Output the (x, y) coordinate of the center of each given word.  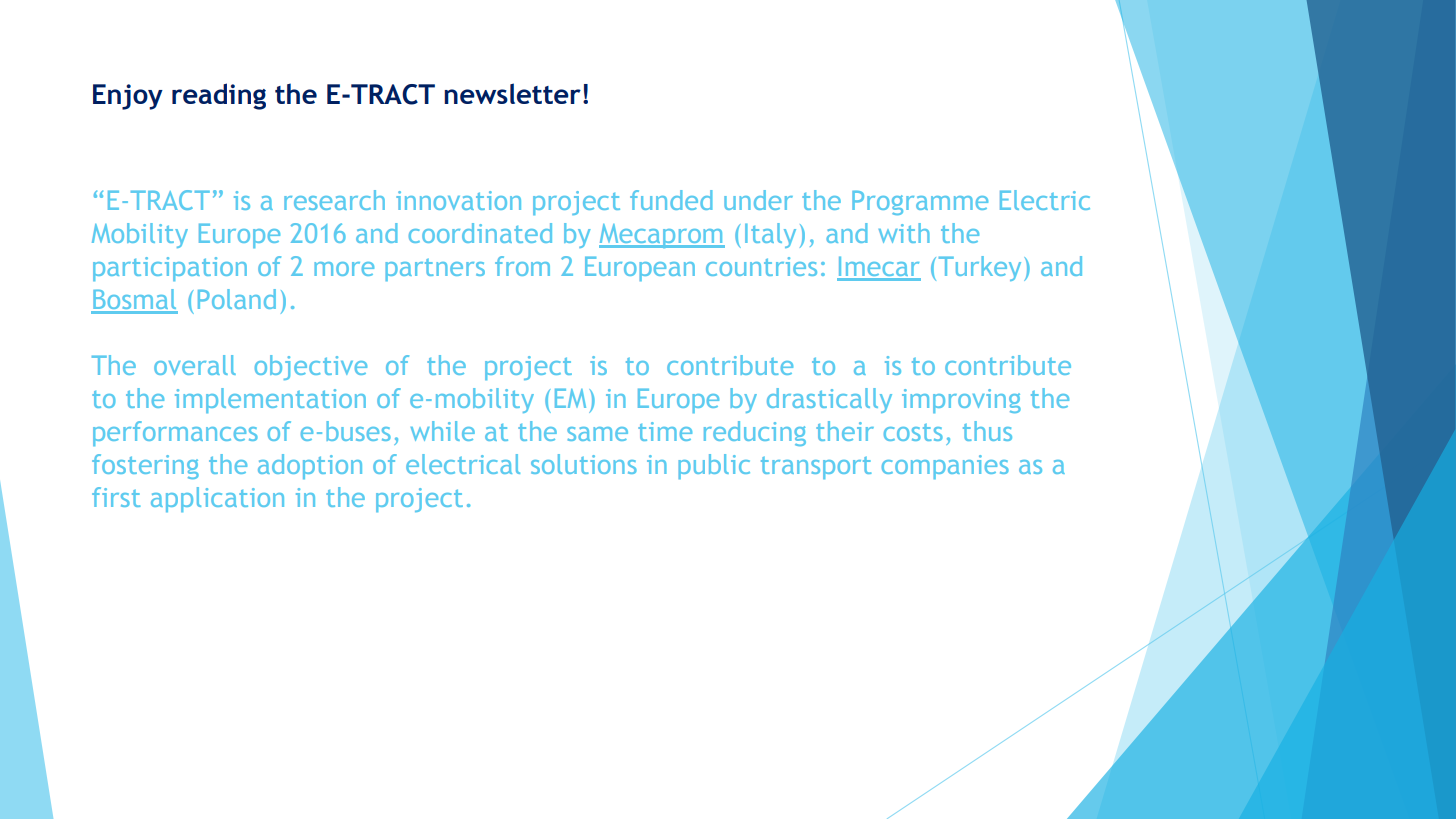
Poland (237, 299)
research (334, 200)
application (217, 499)
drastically (829, 400)
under (758, 200)
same (597, 434)
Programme (920, 202)
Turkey (980, 268)
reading (219, 96)
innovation (458, 200)
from (522, 266)
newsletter (512, 93)
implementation (270, 400)
